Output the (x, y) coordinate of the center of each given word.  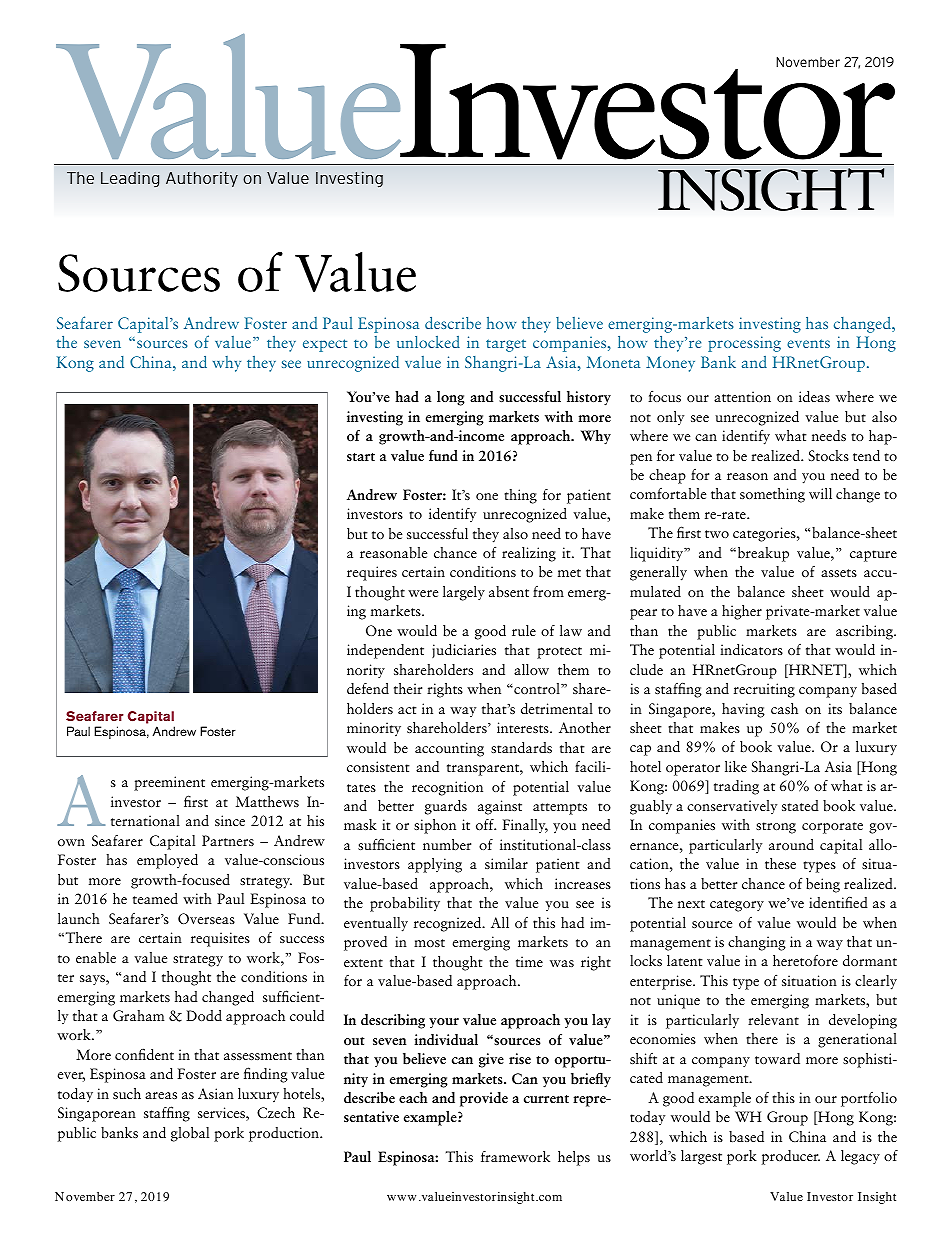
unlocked (428, 342)
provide (484, 1099)
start (361, 457)
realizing (529, 554)
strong (776, 828)
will (820, 493)
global (190, 1134)
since (230, 820)
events (808, 343)
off (486, 824)
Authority (202, 179)
